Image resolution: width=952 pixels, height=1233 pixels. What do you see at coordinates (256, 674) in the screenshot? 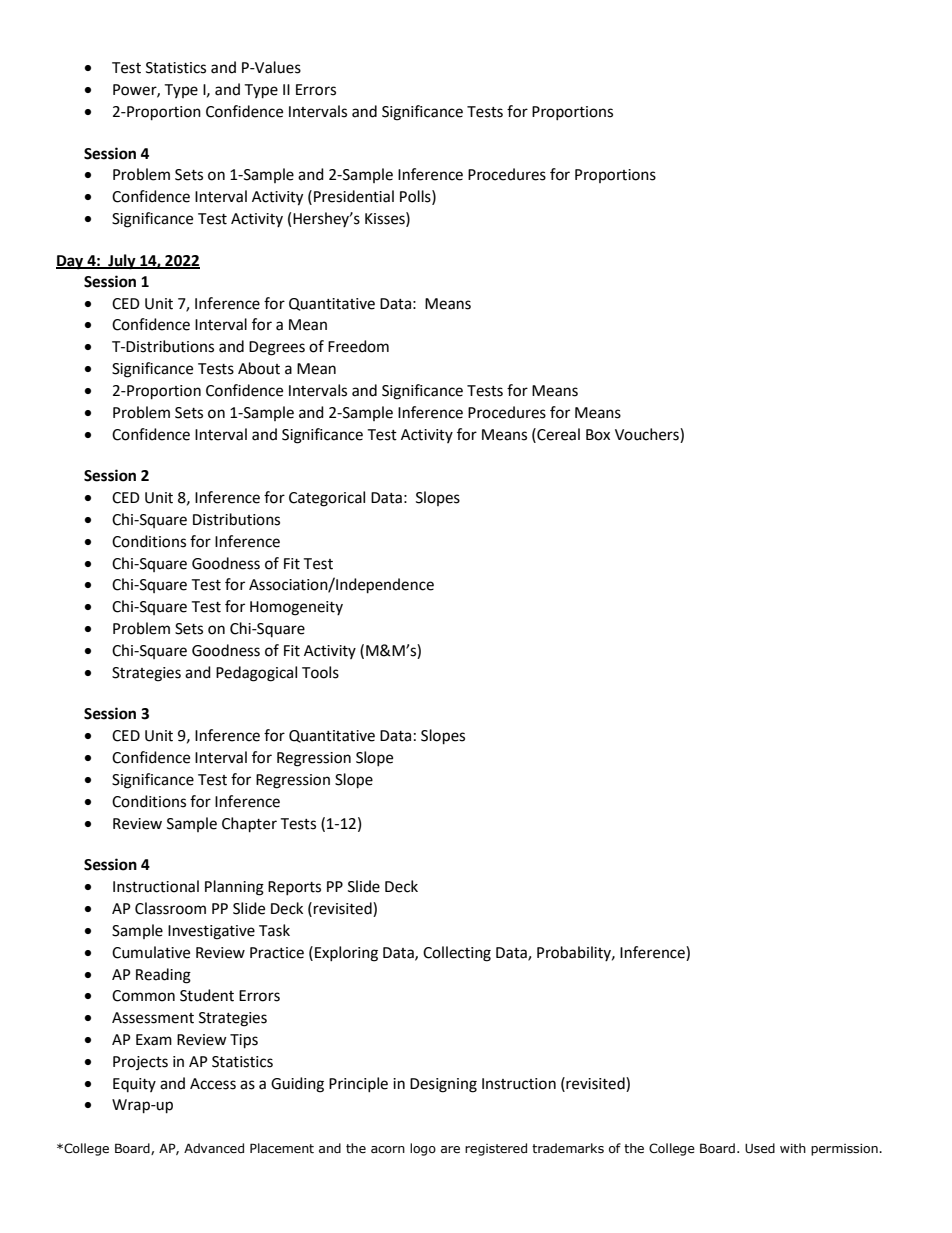
I see `Pedagogical` at bounding box center [256, 674].
